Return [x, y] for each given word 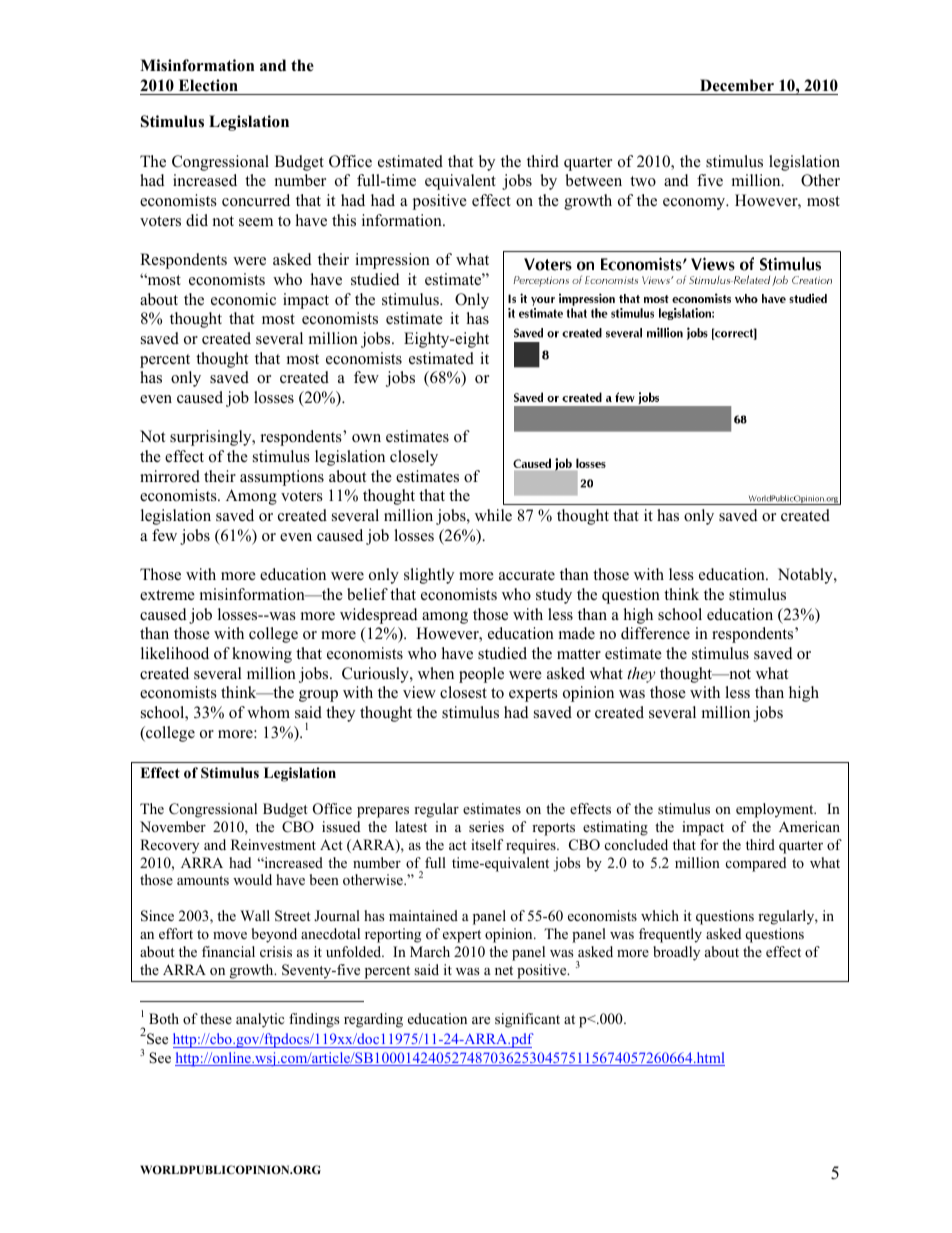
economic [243, 299]
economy [695, 204]
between [593, 180]
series [486, 826]
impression [392, 261]
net [504, 970]
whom [268, 712]
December [737, 85]
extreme [167, 595]
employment [776, 810]
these [216, 1018]
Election [208, 85]
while [493, 515]
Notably [806, 576]
